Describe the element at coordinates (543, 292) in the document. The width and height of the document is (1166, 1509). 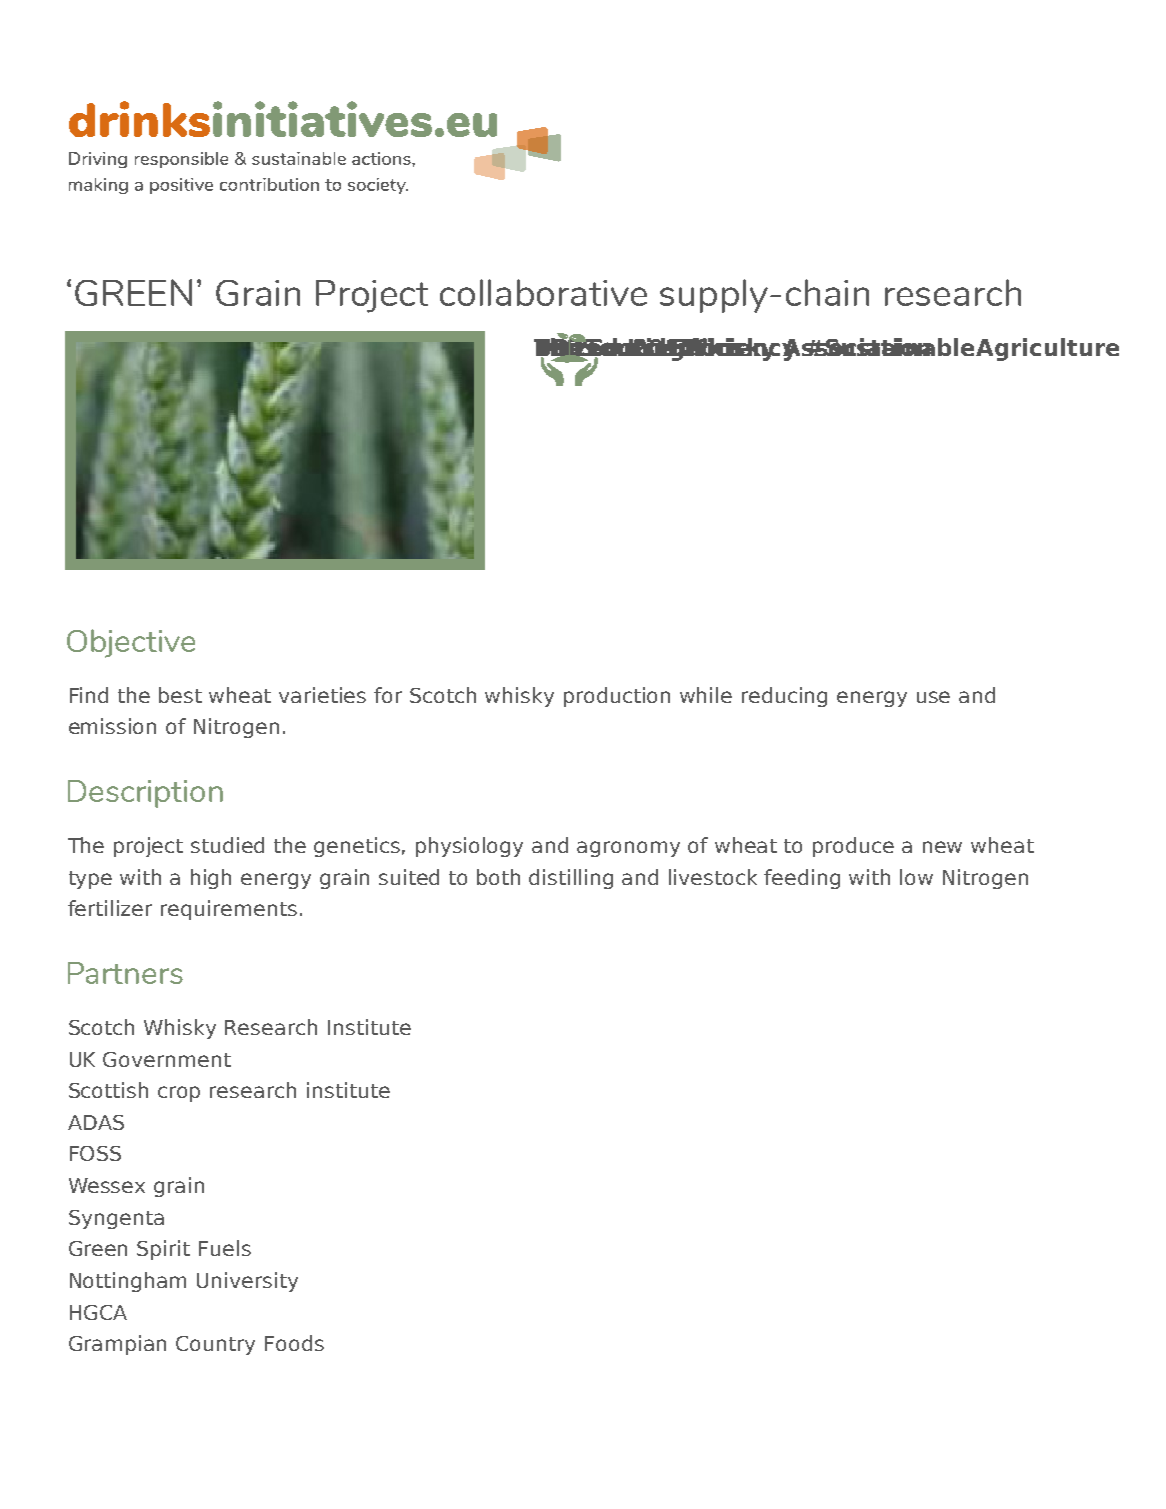
I see `collaborative` at that location.
